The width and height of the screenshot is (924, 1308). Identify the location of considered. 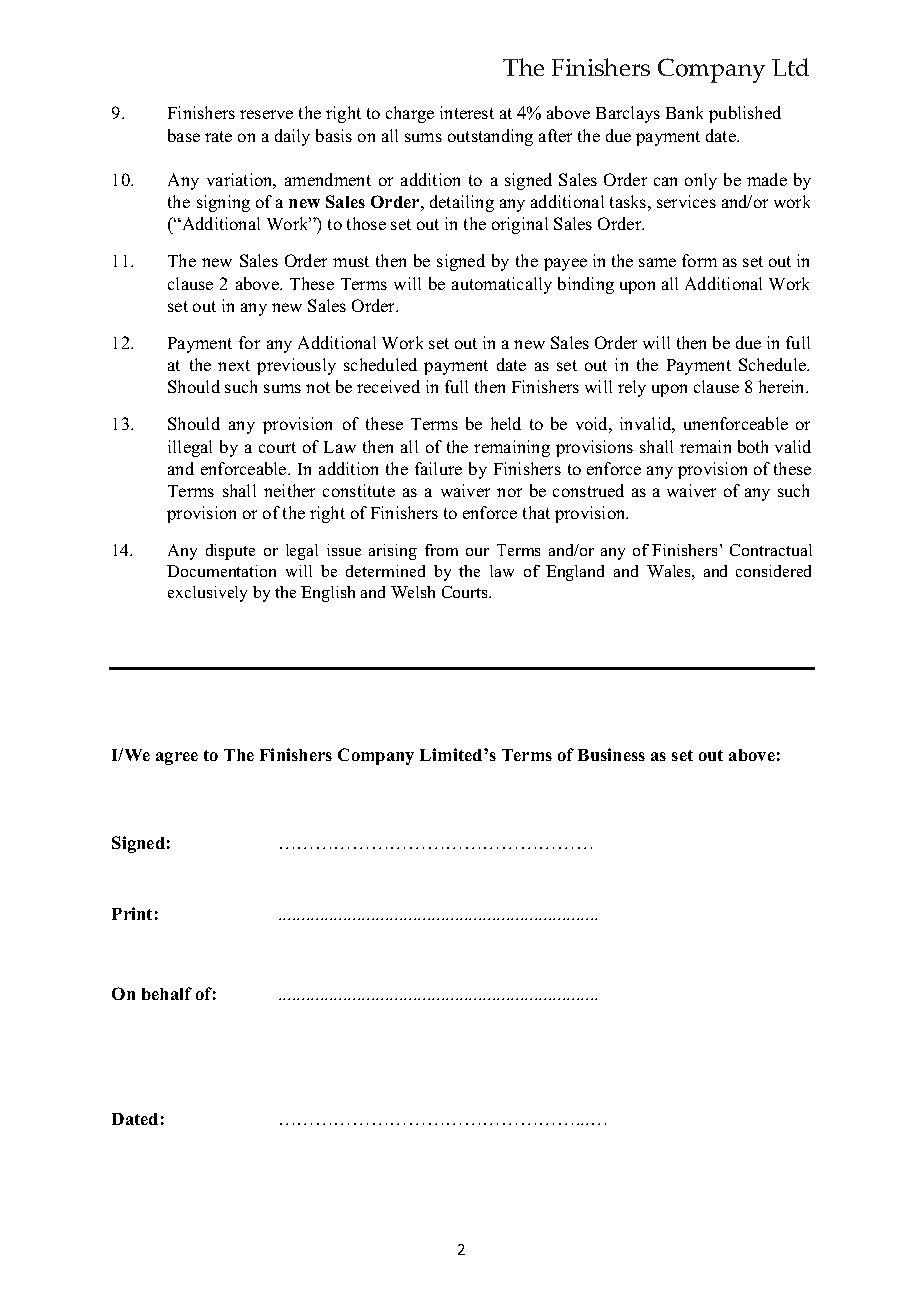
(773, 571).
